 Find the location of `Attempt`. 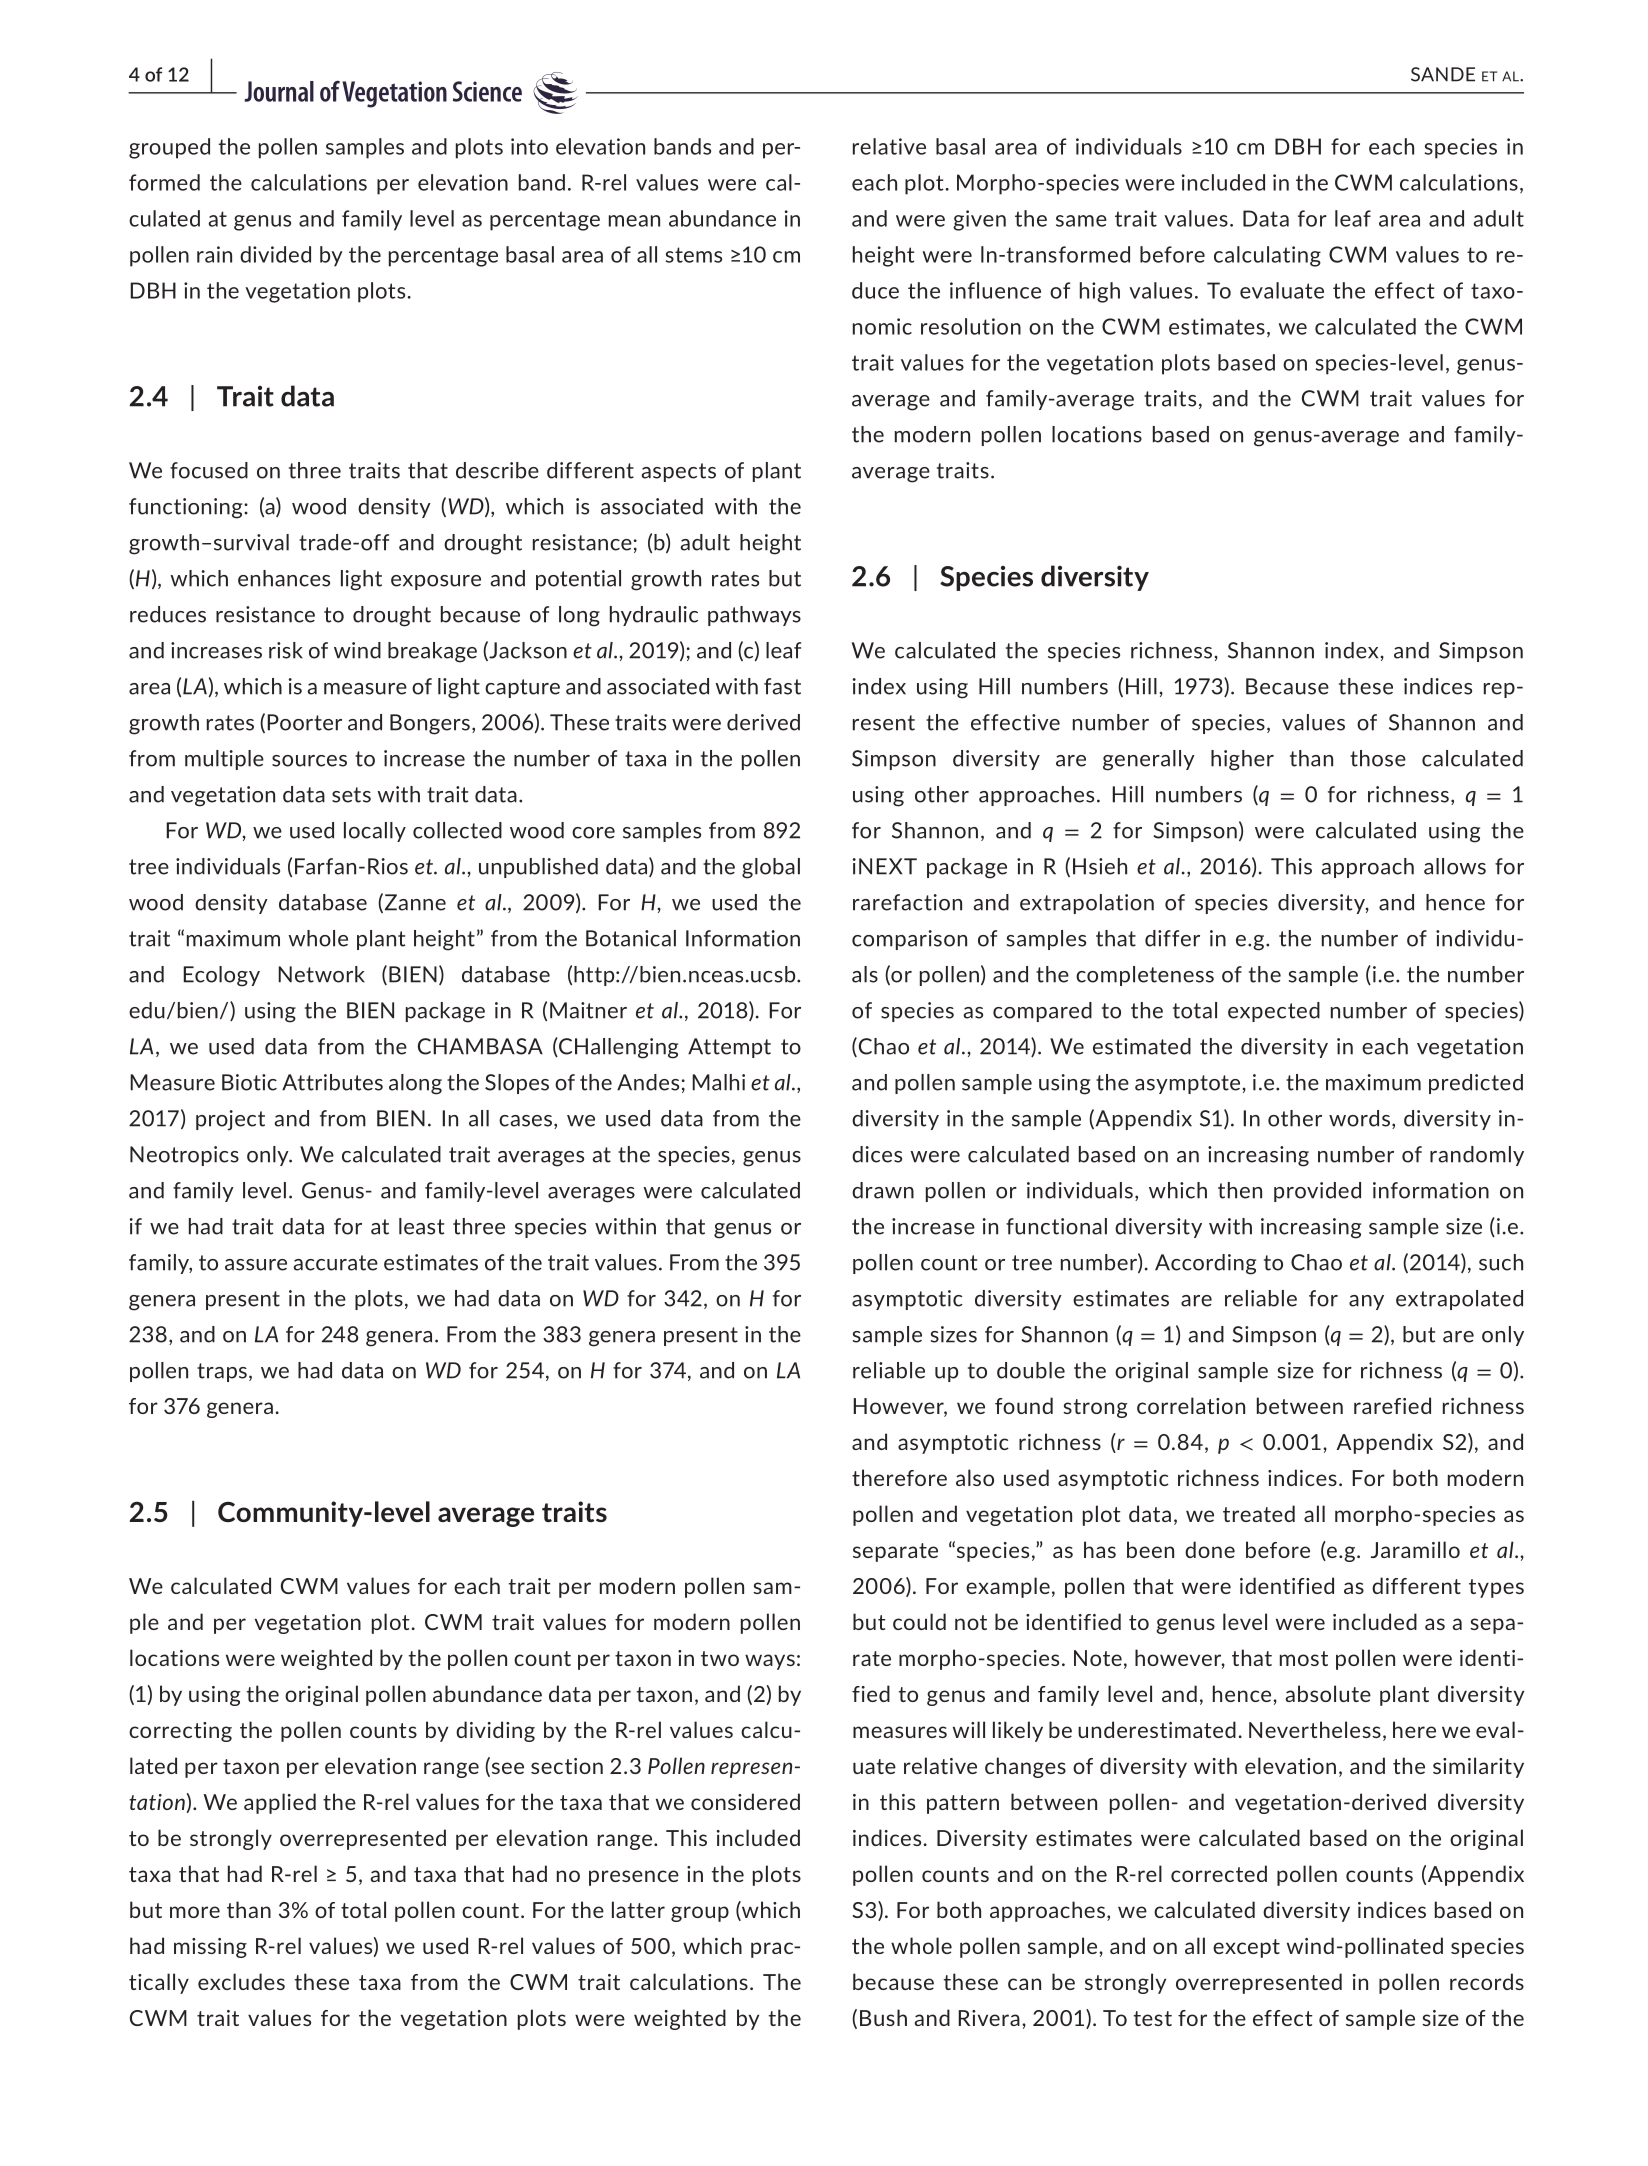

Attempt is located at coordinates (729, 1048).
